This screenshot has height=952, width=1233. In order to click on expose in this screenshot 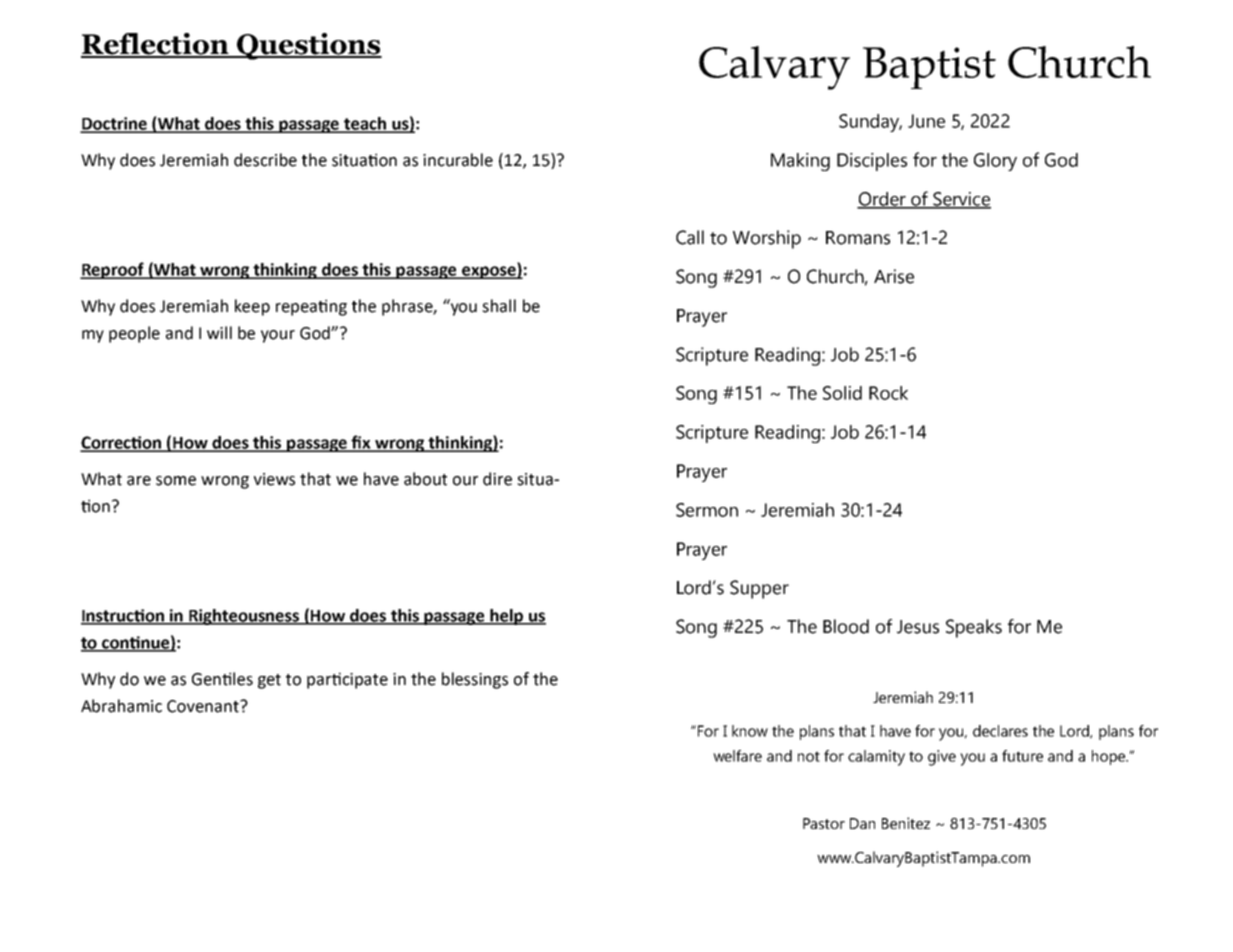, I will do `click(489, 272)`.
